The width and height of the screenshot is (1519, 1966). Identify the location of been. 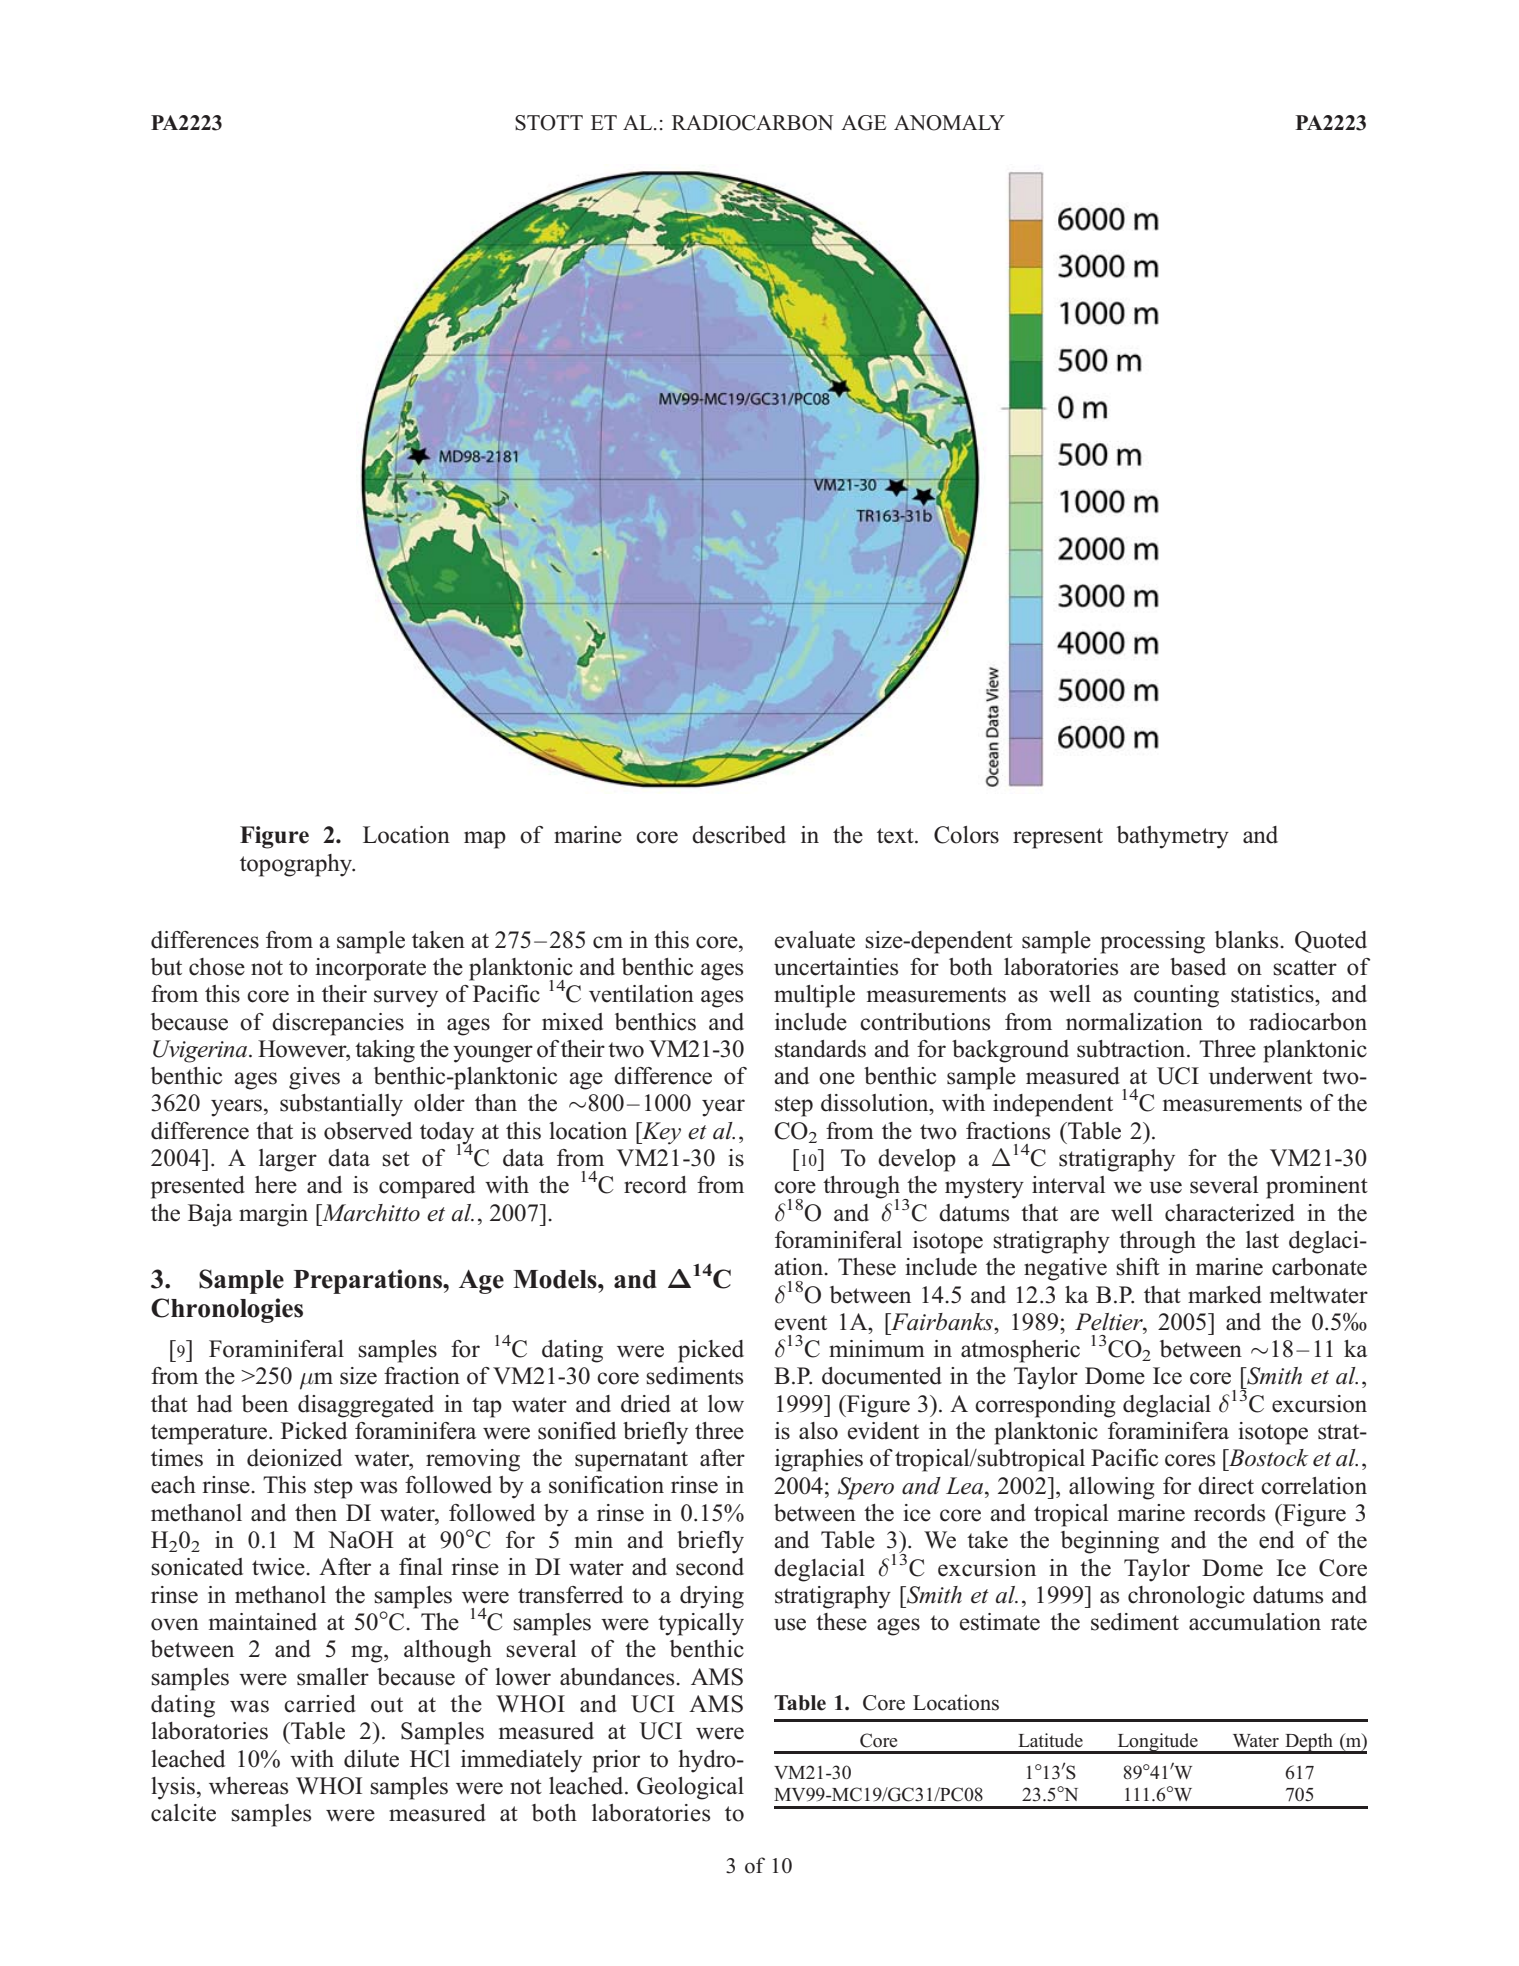
(265, 1404).
